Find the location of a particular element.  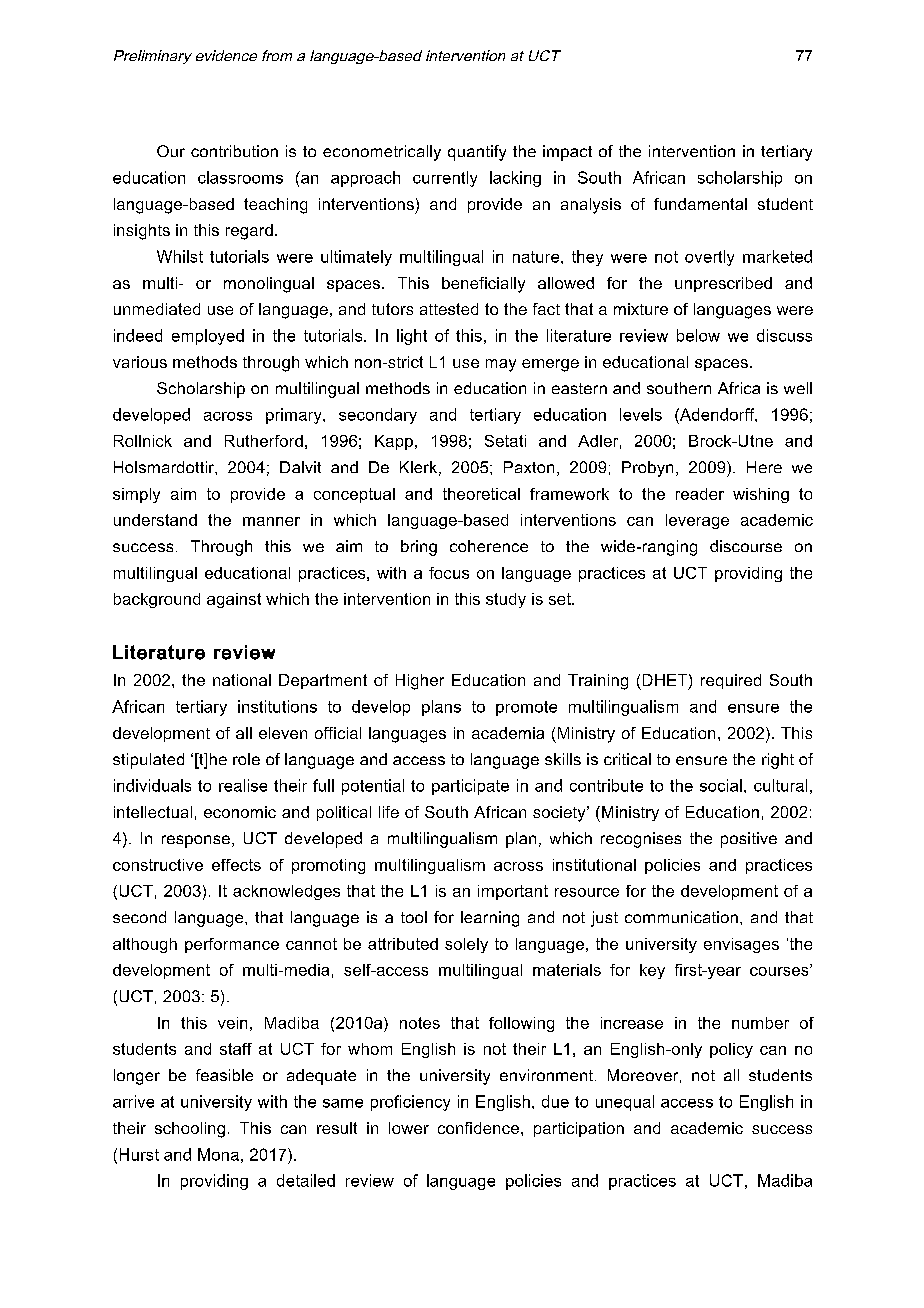

understand is located at coordinates (155, 520).
